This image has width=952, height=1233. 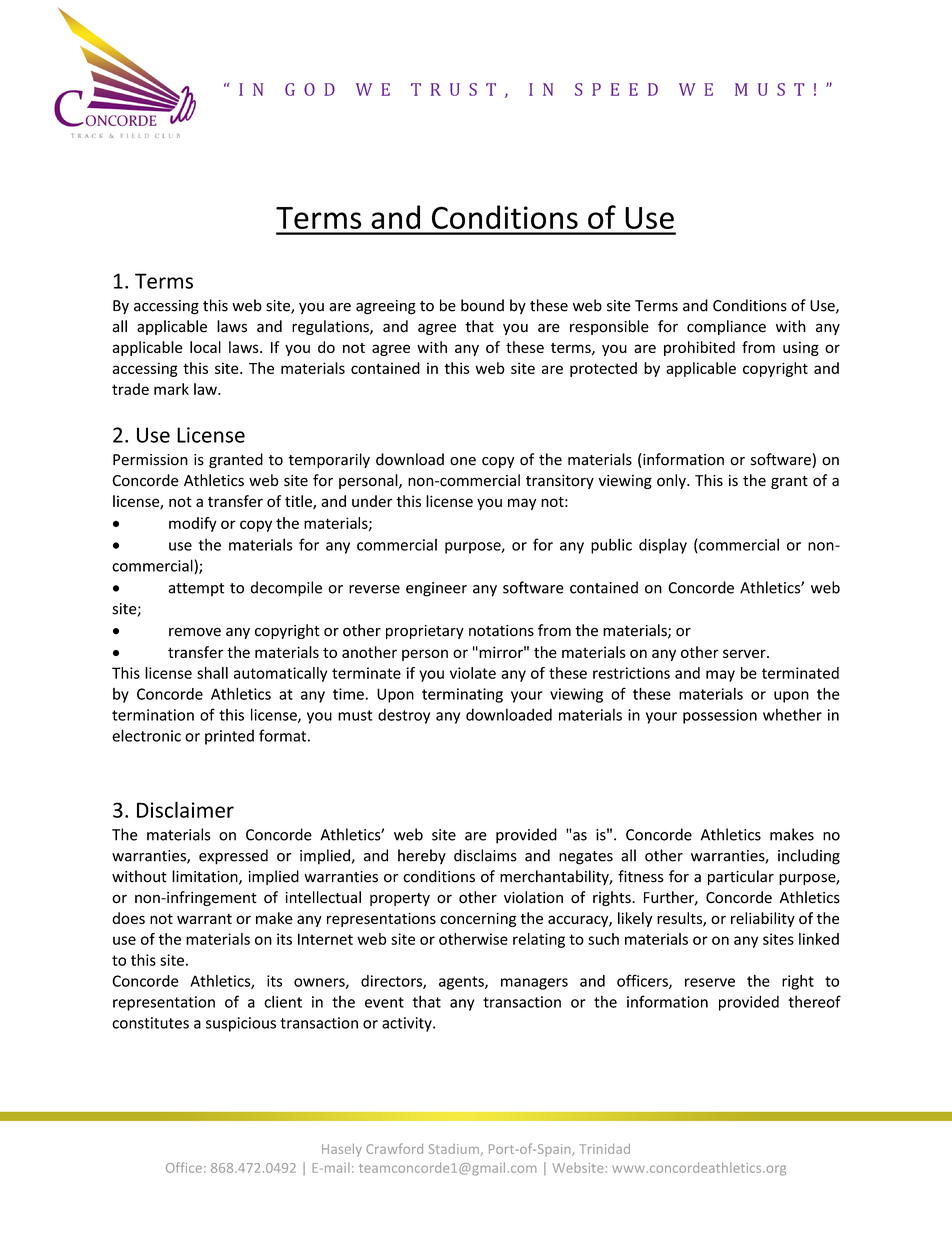 What do you see at coordinates (482, 305) in the image?
I see `bound` at bounding box center [482, 305].
